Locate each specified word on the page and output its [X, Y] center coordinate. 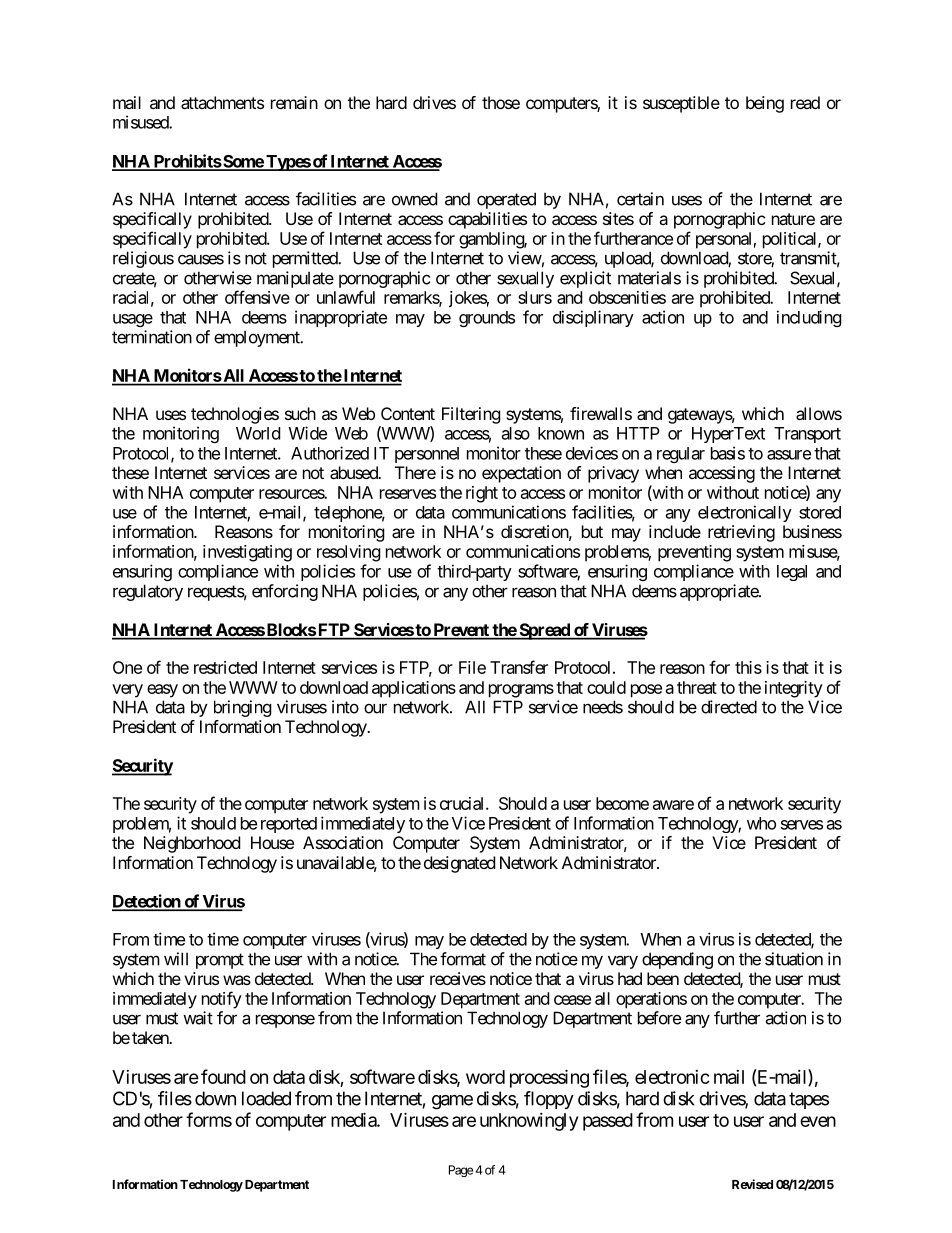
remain [294, 102]
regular [681, 455]
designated [459, 864]
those [501, 102]
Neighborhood [192, 844]
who [761, 823]
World [258, 433]
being [765, 104]
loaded [266, 1098]
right [482, 494]
